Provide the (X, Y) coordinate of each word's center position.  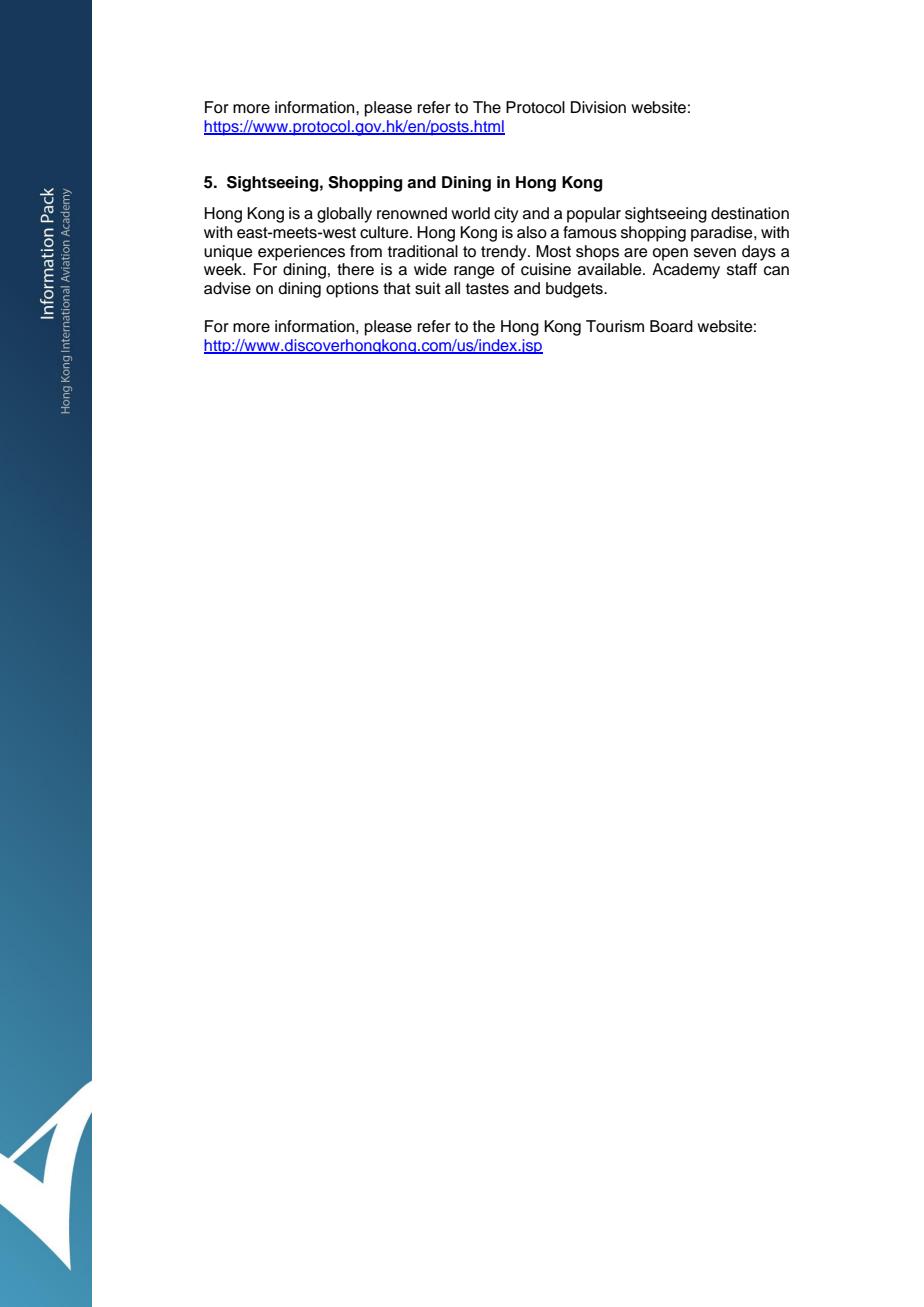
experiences (301, 253)
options (352, 290)
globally (344, 215)
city (506, 215)
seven (715, 253)
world (470, 213)
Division (598, 107)
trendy (505, 253)
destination (750, 213)
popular (594, 215)
